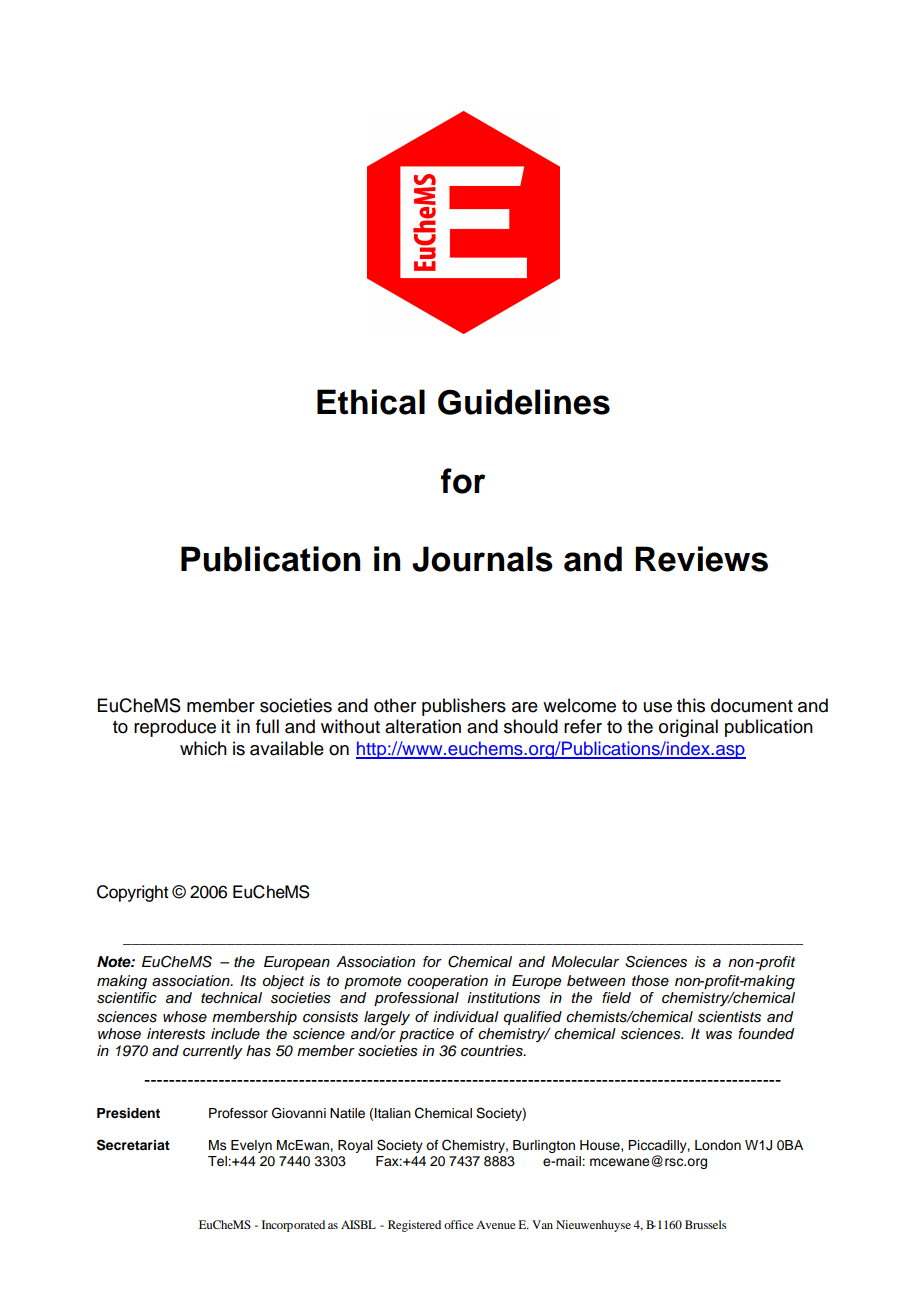  Describe the element at coordinates (464, 707) in the screenshot. I see `publishers` at that location.
